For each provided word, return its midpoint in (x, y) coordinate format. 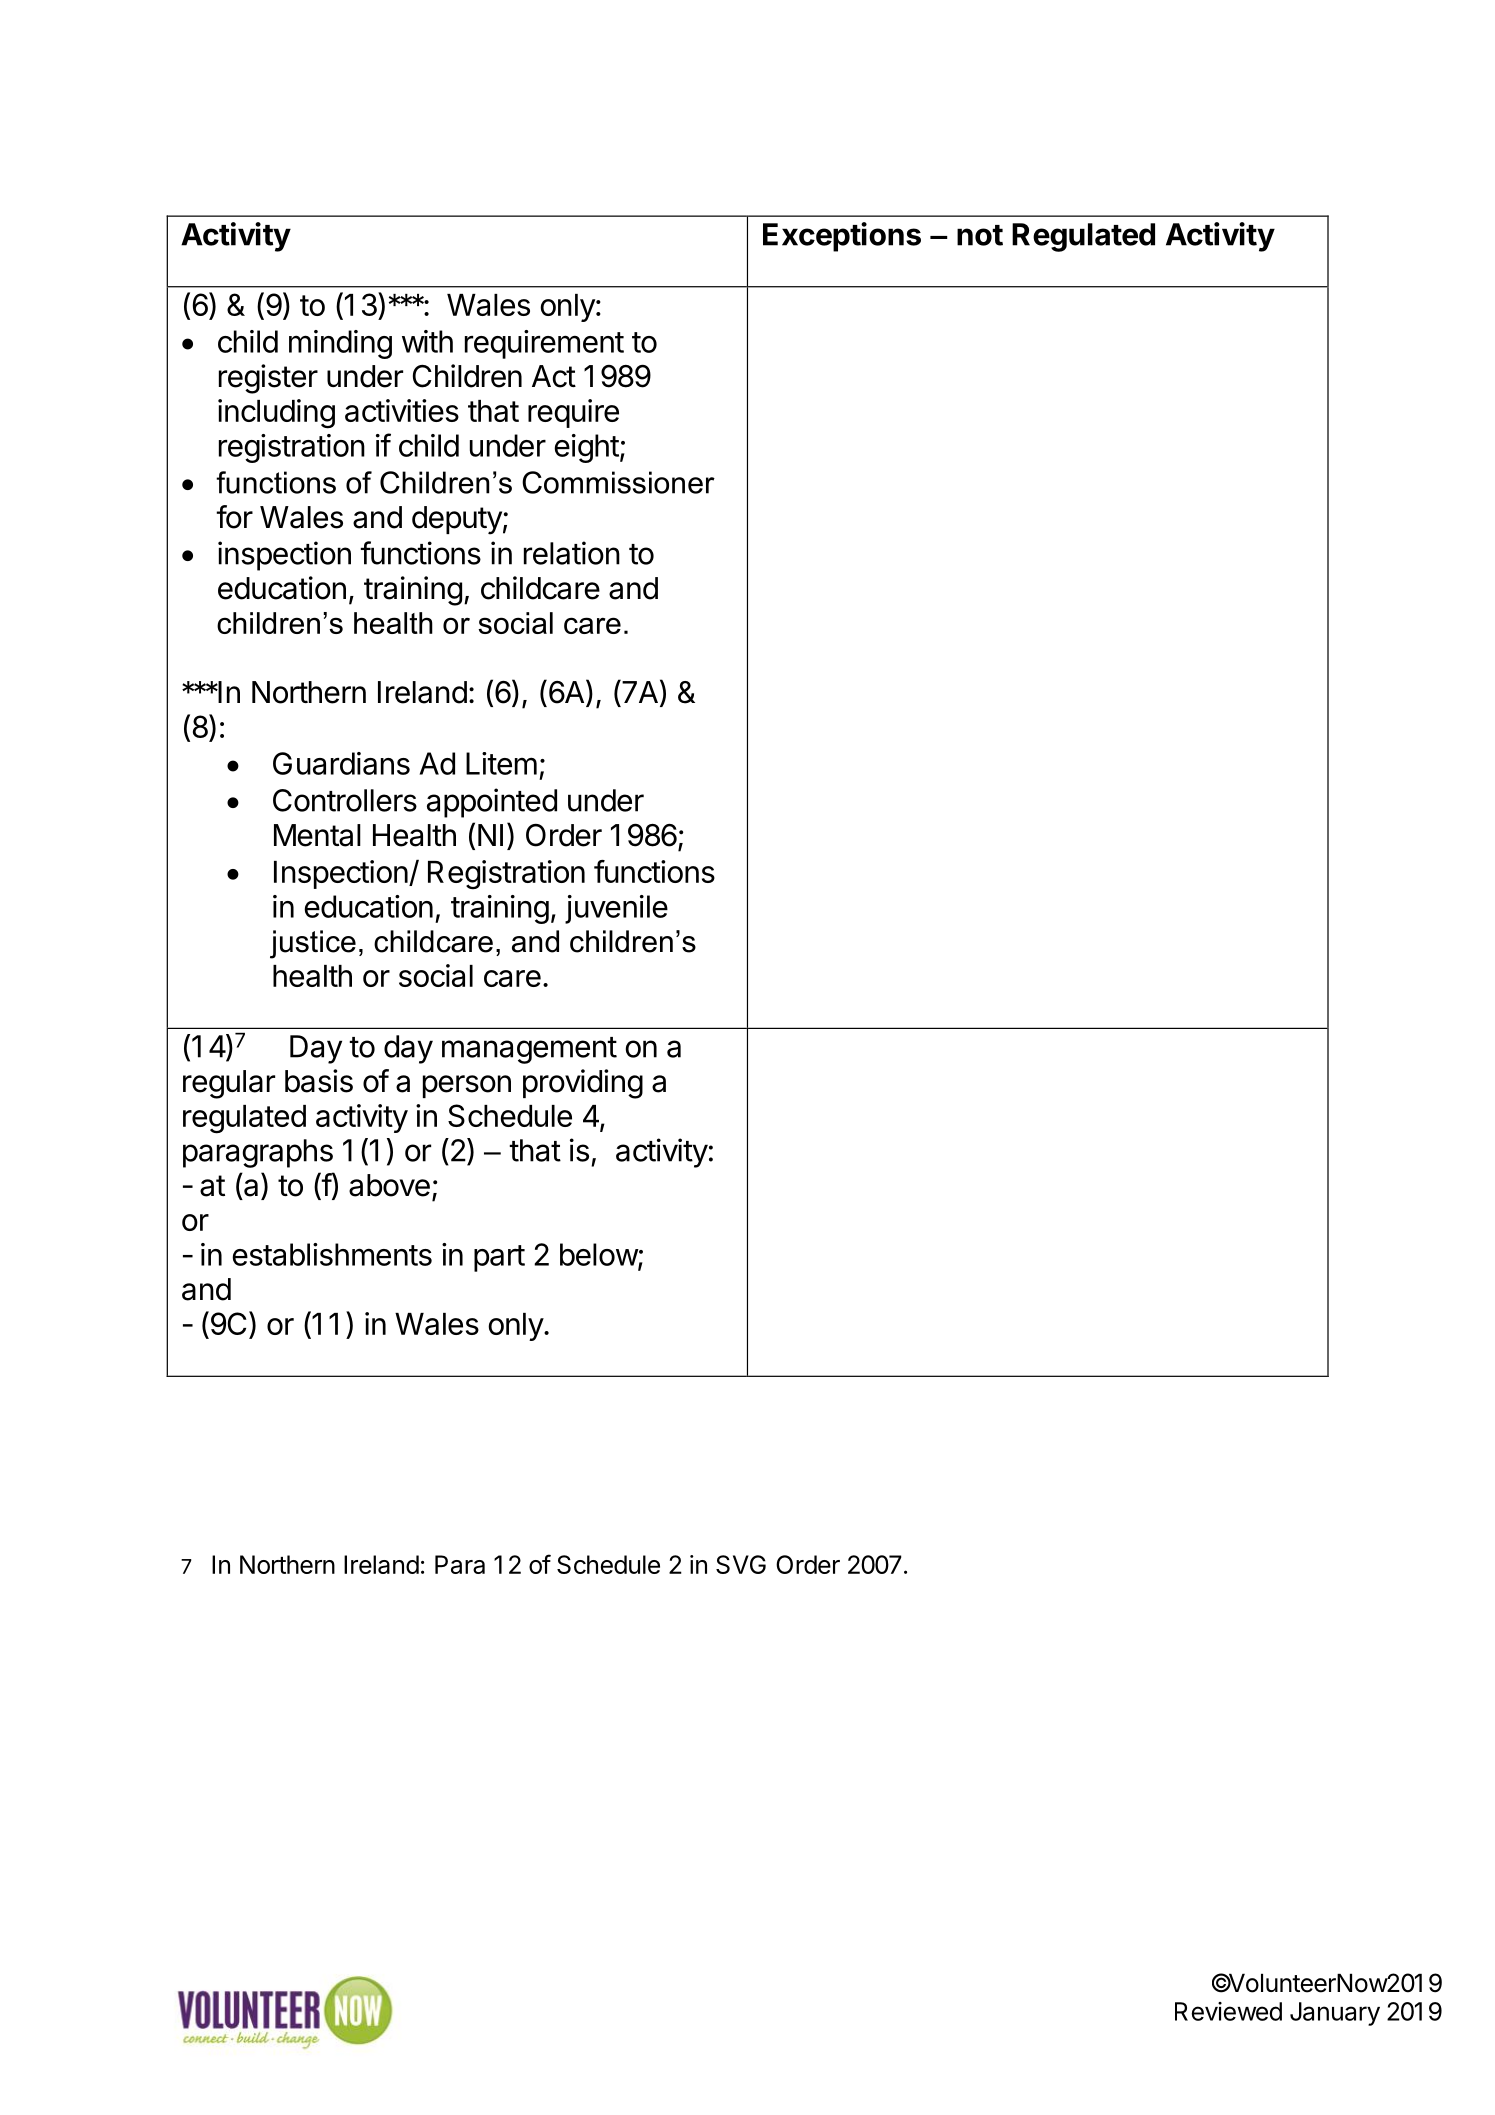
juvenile (616, 909)
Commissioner (618, 482)
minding (340, 344)
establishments (332, 1254)
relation (572, 553)
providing (583, 1084)
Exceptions (842, 237)
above (389, 1185)
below (599, 1255)
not (980, 235)
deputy (457, 520)
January (1335, 2014)
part (499, 1258)
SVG (741, 1564)
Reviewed (1228, 2011)
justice (313, 944)
